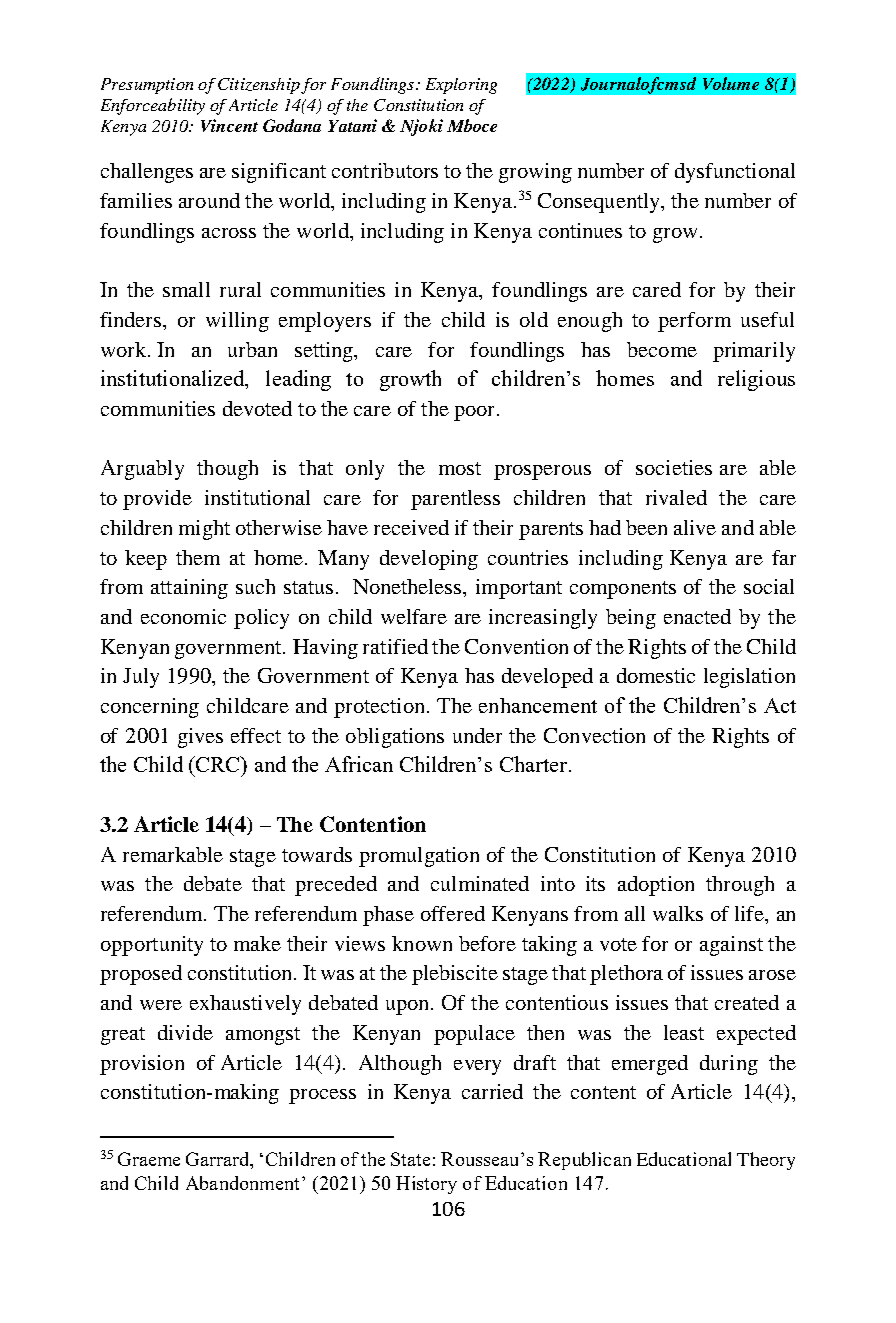 This screenshot has width=896, height=1323. What do you see at coordinates (414, 616) in the screenshot?
I see `welfare` at bounding box center [414, 616].
